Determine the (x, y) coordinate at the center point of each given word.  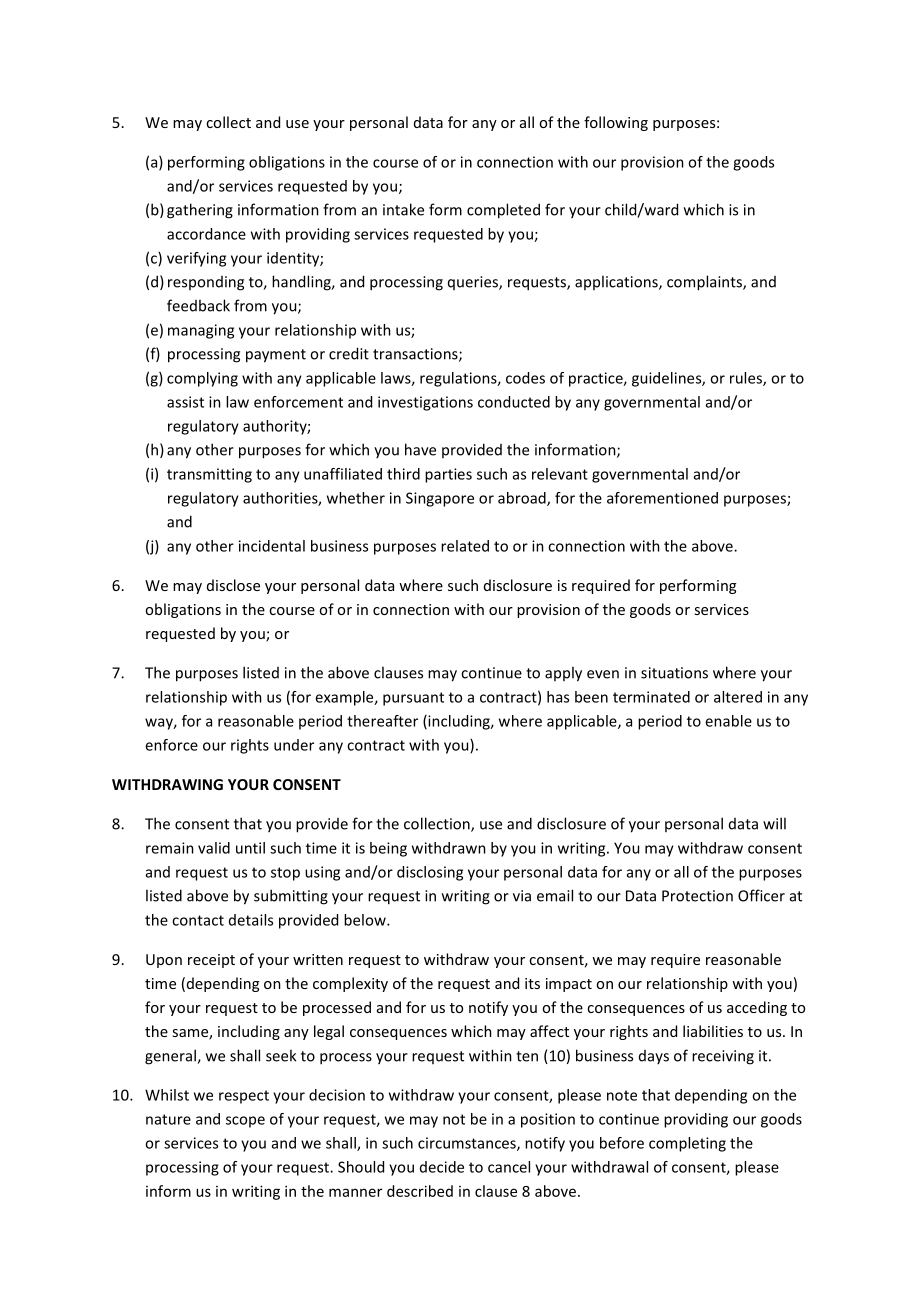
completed (503, 211)
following (616, 123)
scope (245, 1122)
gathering (200, 211)
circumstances (468, 1144)
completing (687, 1144)
